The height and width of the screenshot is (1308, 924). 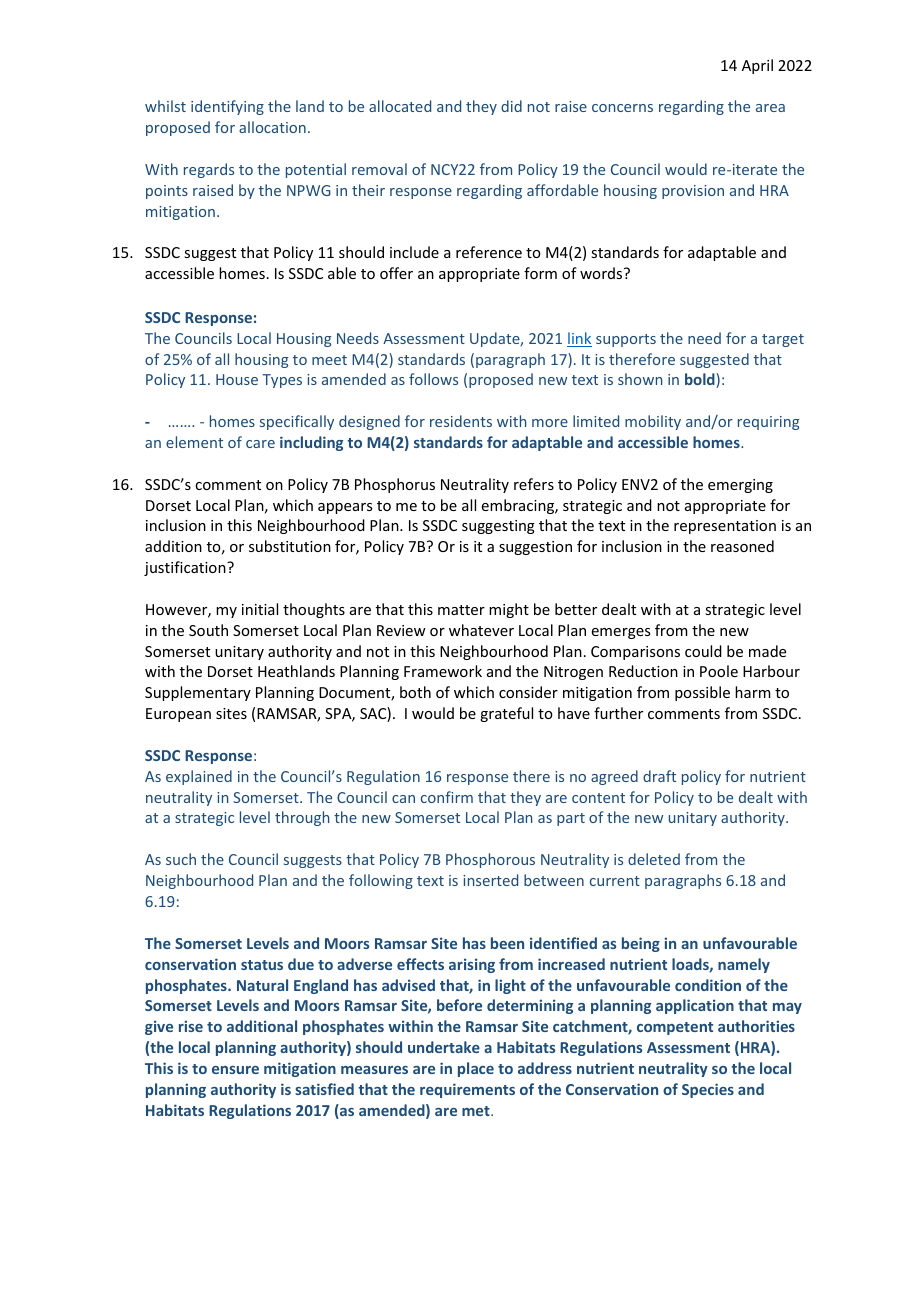 I want to click on ensure, so click(x=235, y=1070).
